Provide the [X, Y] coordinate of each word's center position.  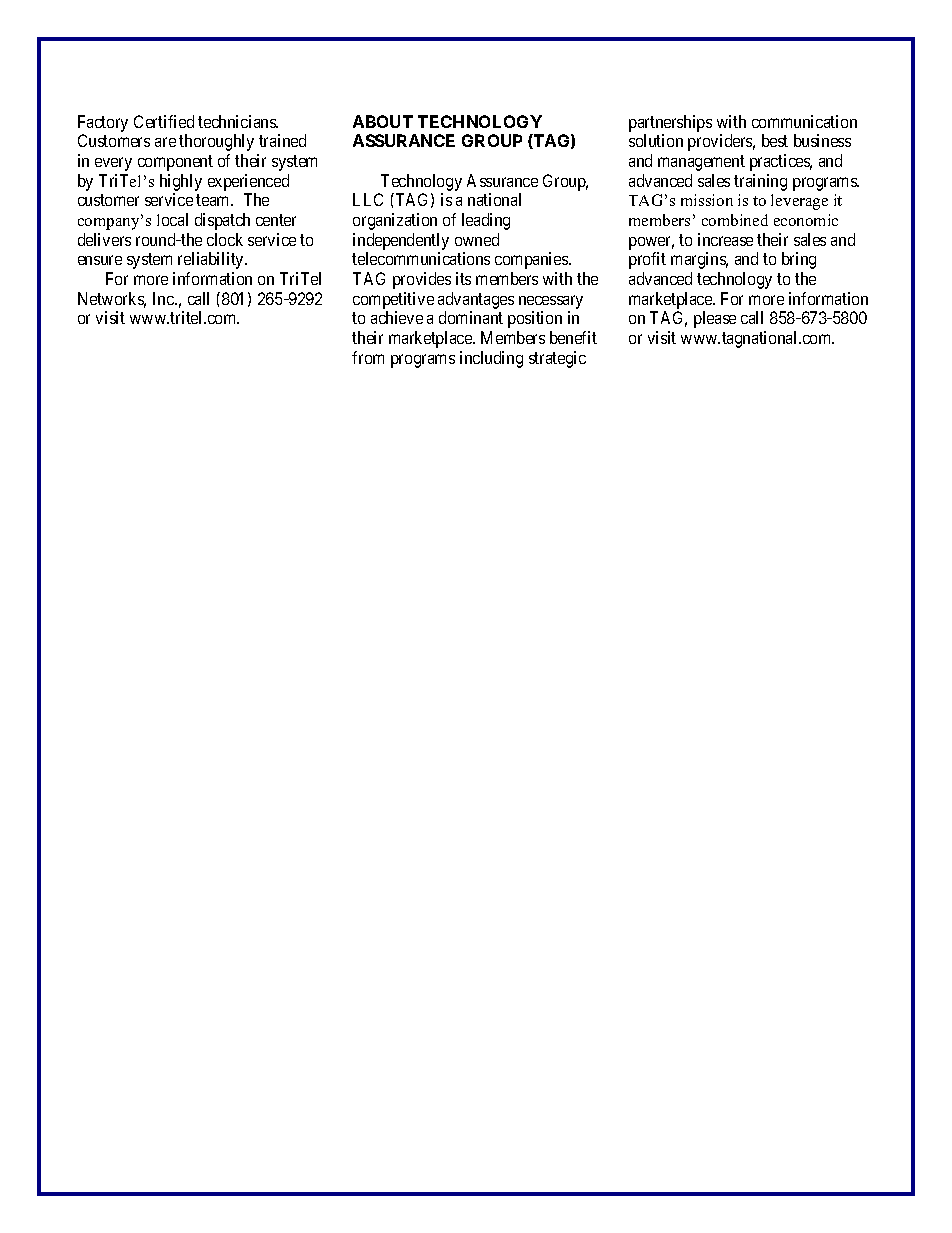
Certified [164, 121]
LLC [368, 199]
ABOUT [383, 121]
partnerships [670, 123]
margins [699, 260]
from [368, 357]
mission [707, 200]
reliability [212, 260]
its [463, 278]
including [491, 359]
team [214, 200]
